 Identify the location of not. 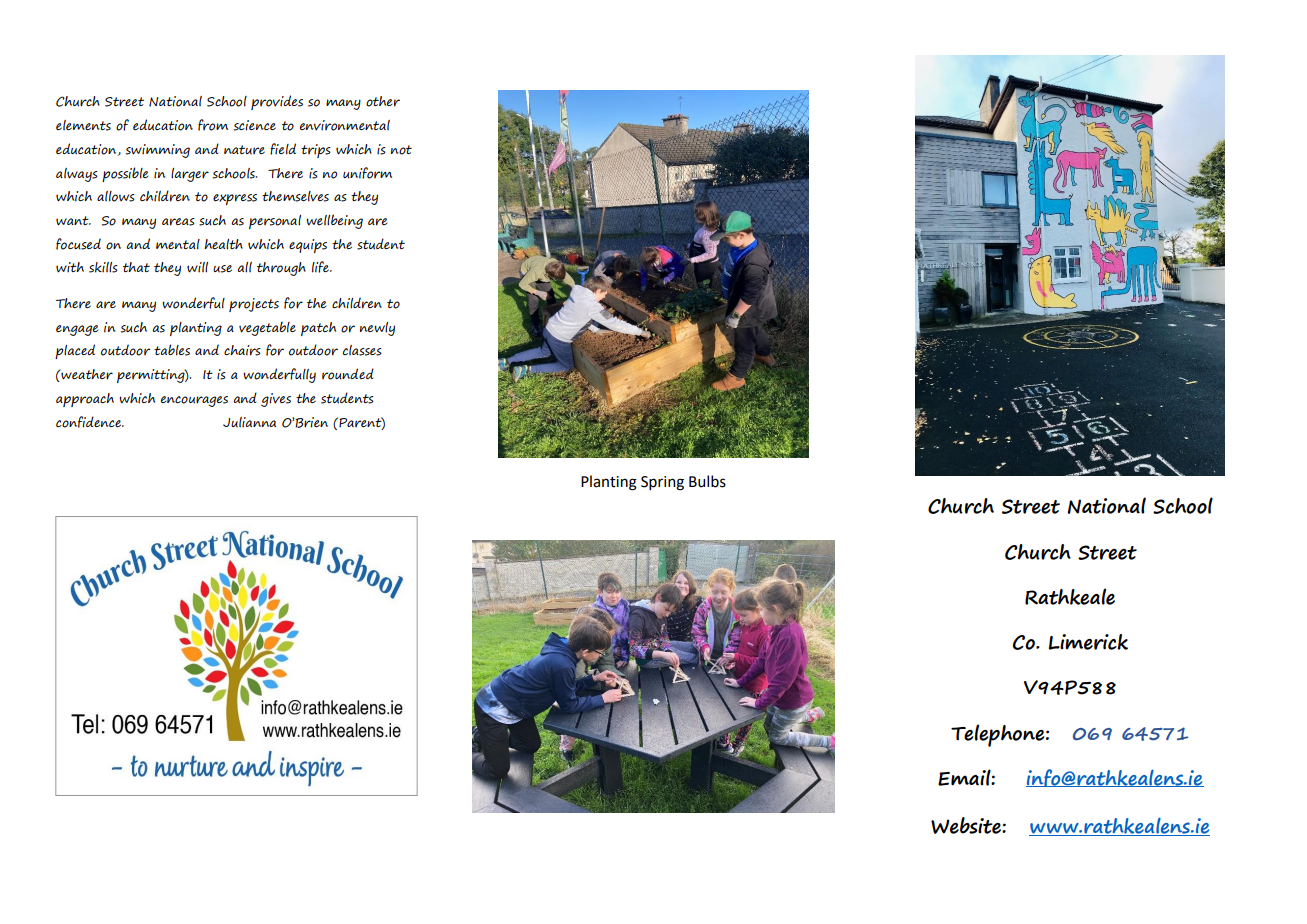
(401, 150).
